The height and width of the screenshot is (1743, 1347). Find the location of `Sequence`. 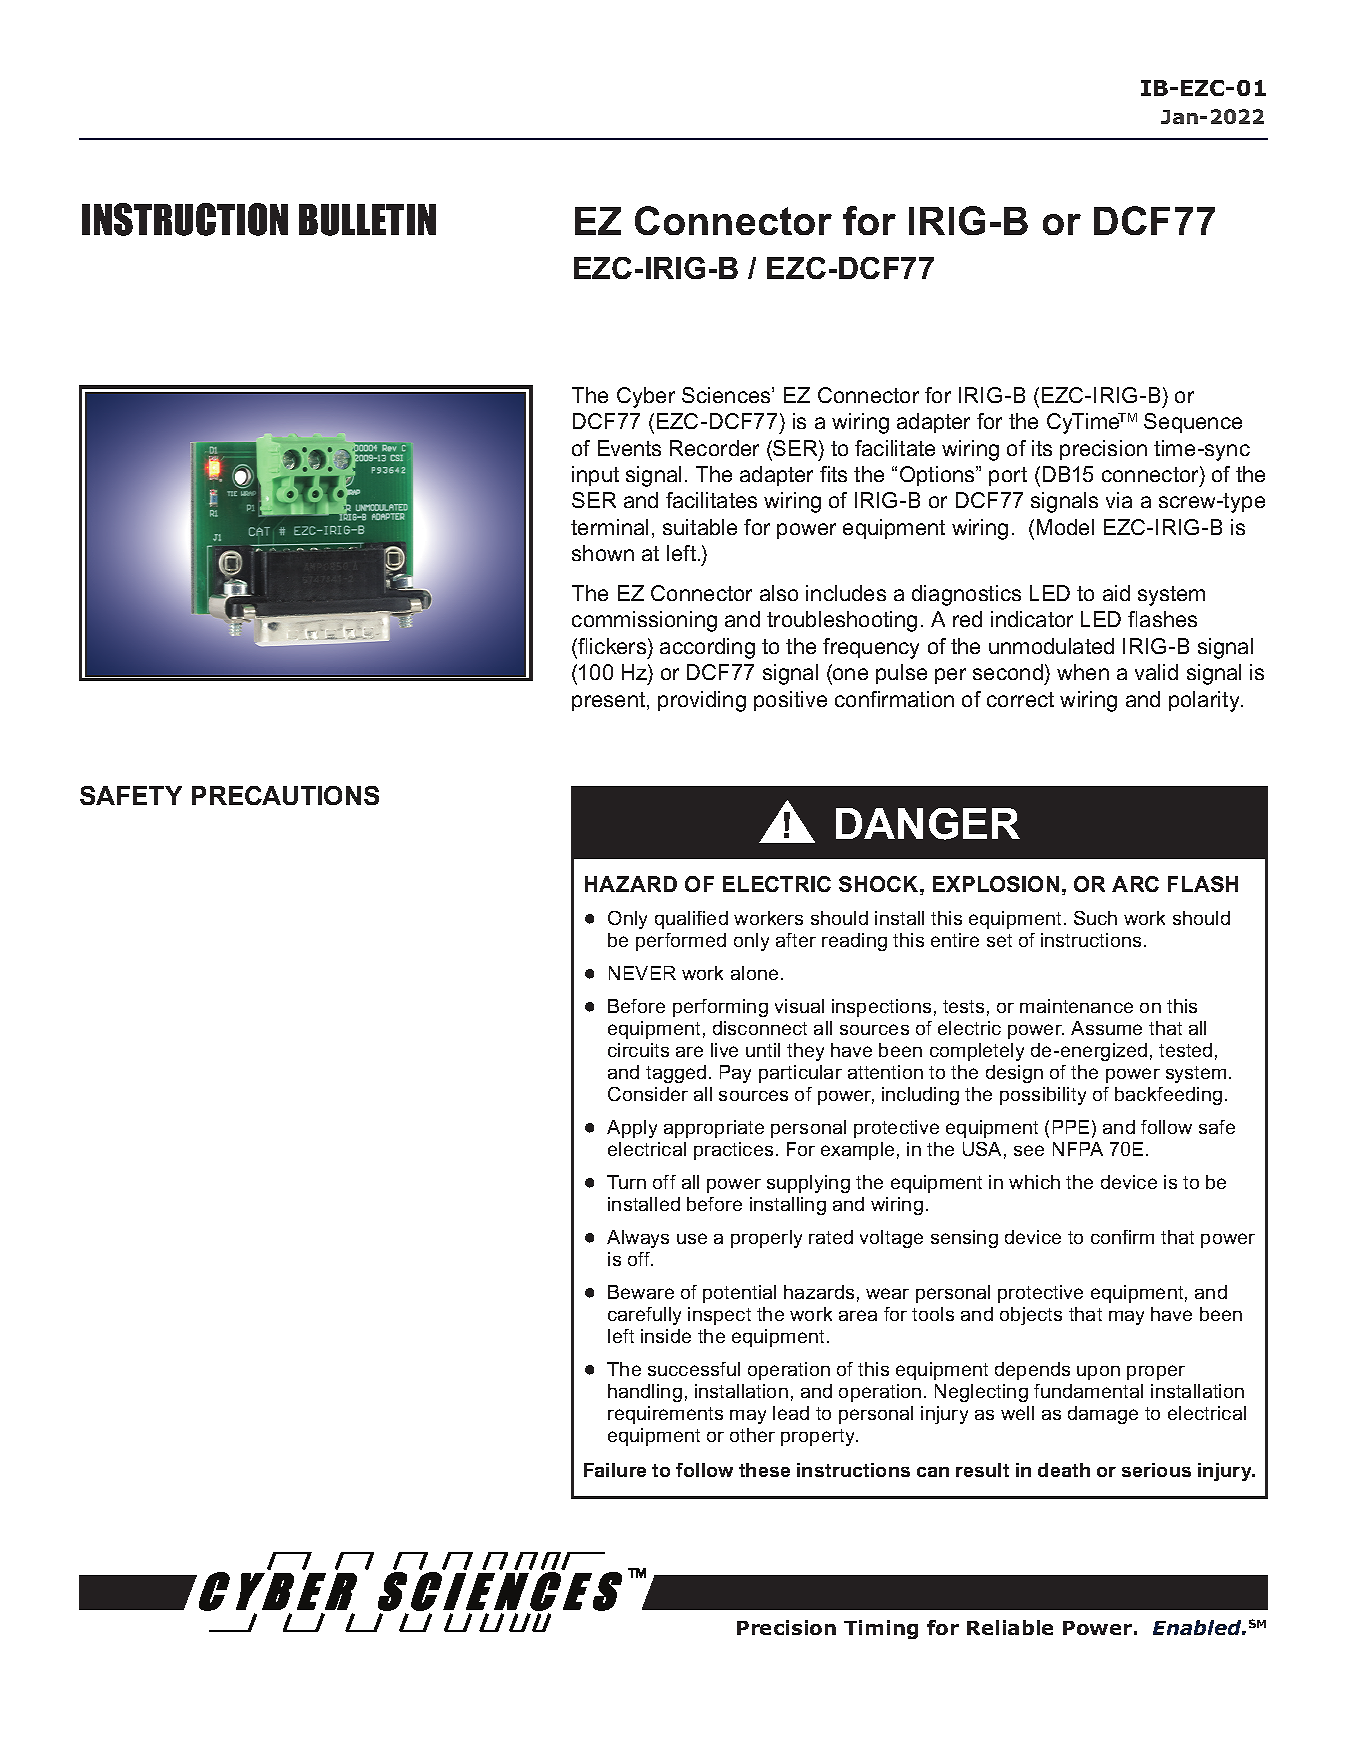

Sequence is located at coordinates (1193, 423).
